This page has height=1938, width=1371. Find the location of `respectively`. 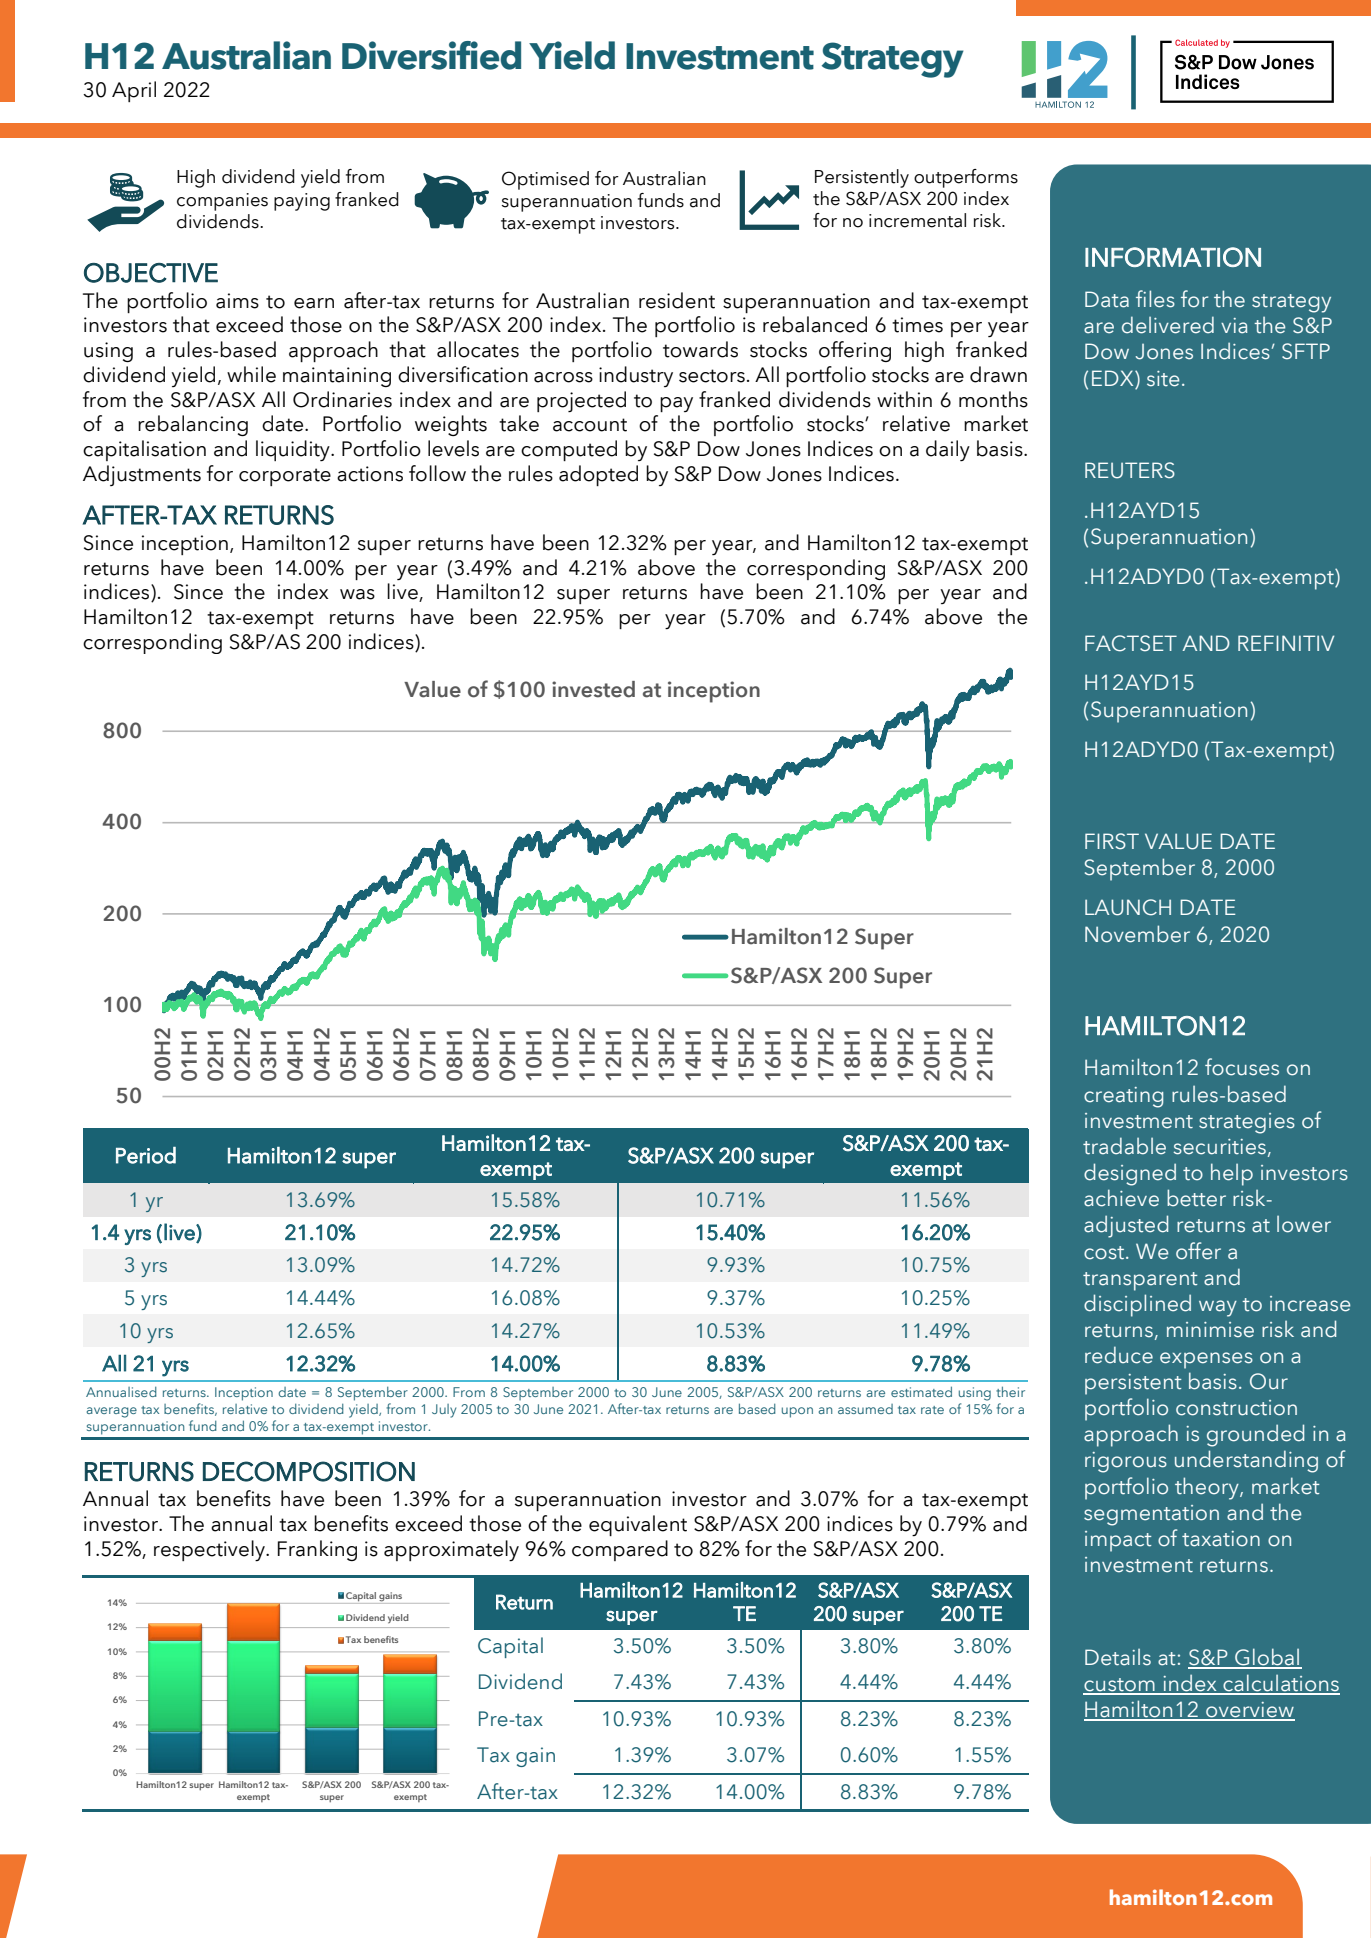

respectively is located at coordinates (211, 1551).
